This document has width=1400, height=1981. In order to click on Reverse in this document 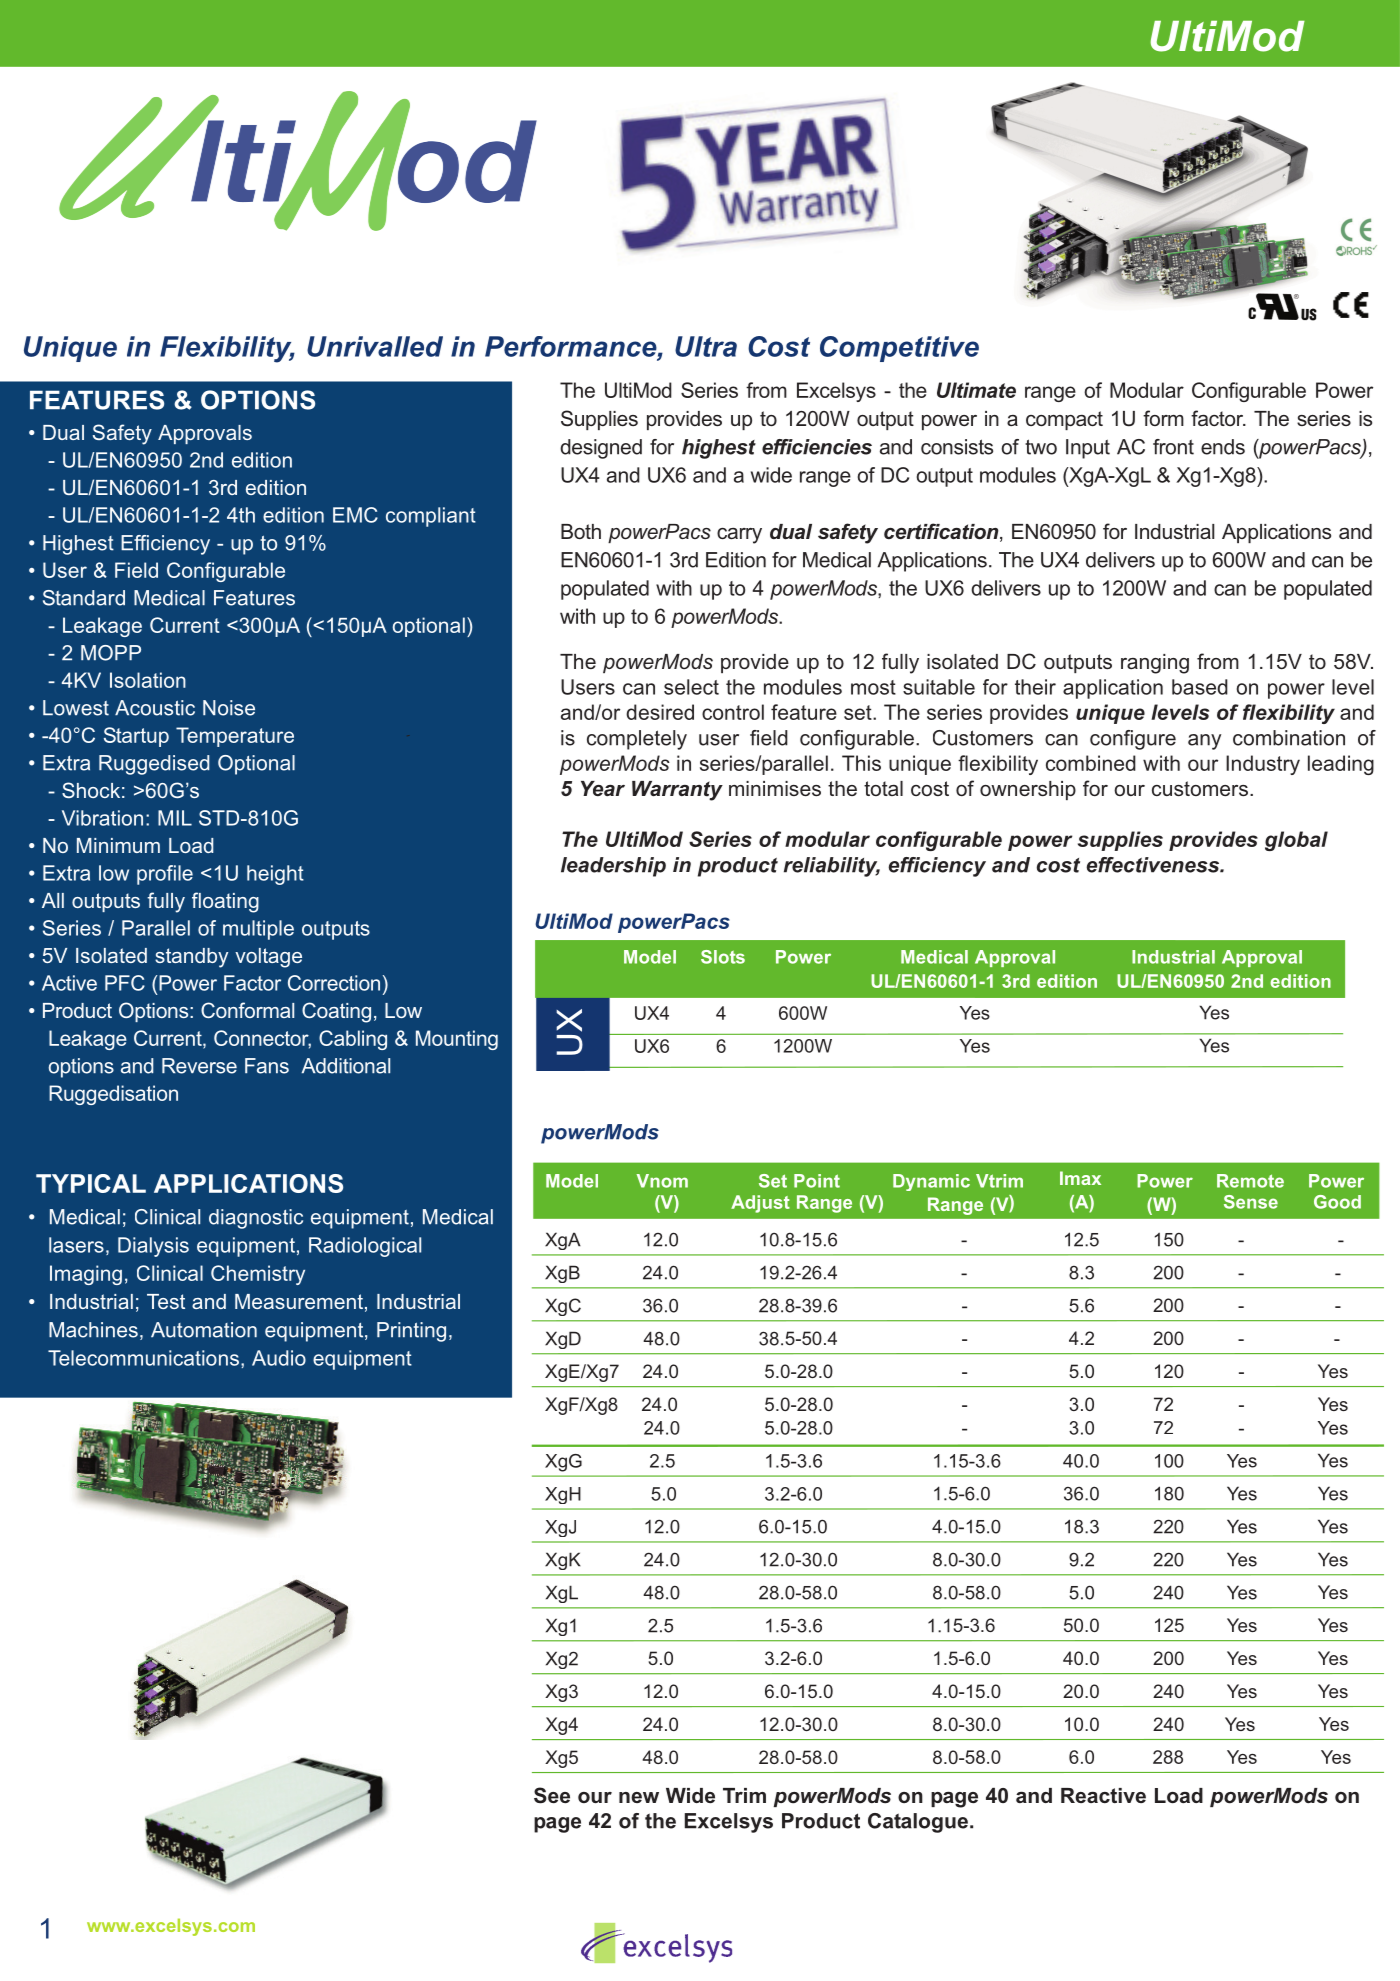, I will do `click(199, 1066)`.
